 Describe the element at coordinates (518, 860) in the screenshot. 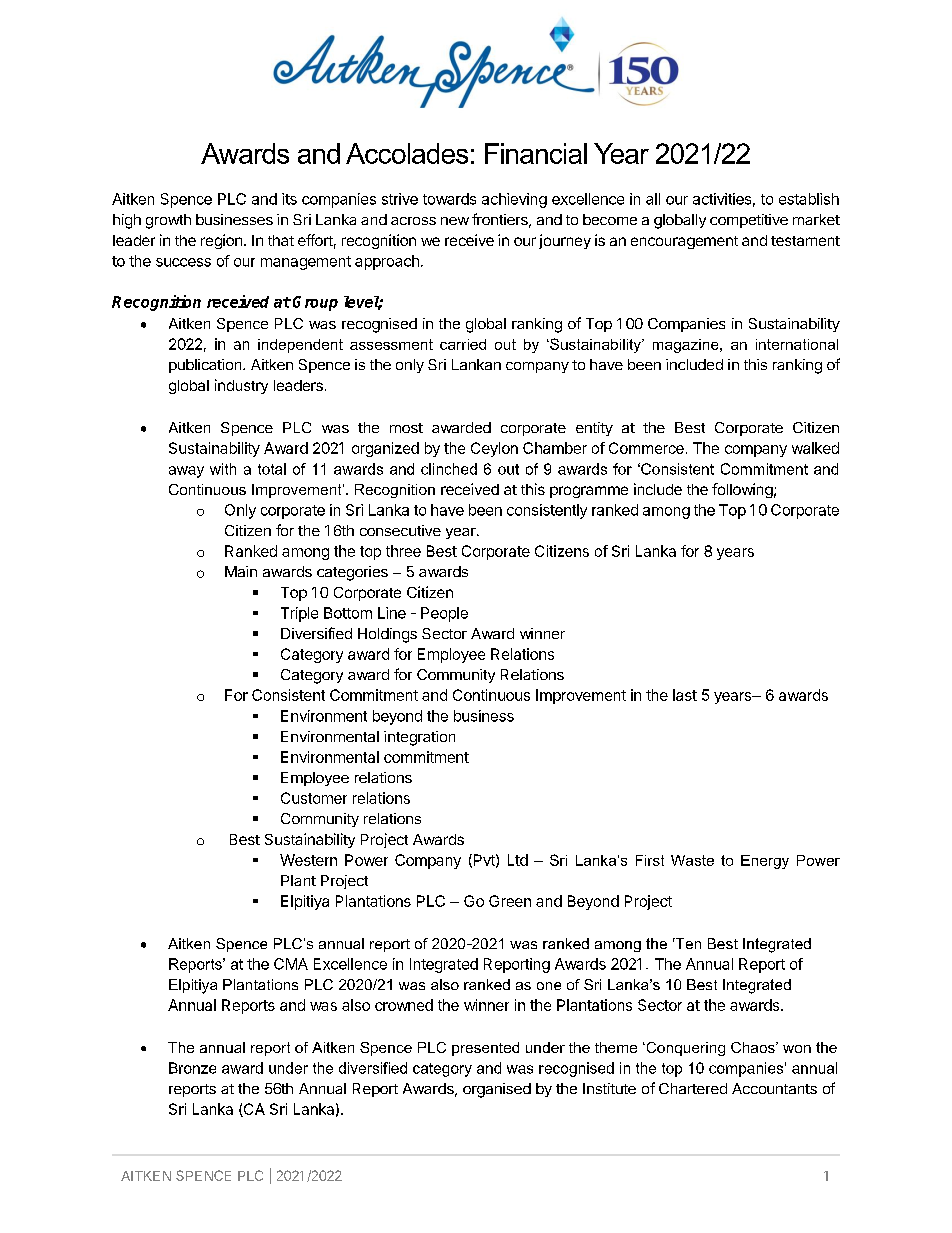

I see `Ltd` at that location.
